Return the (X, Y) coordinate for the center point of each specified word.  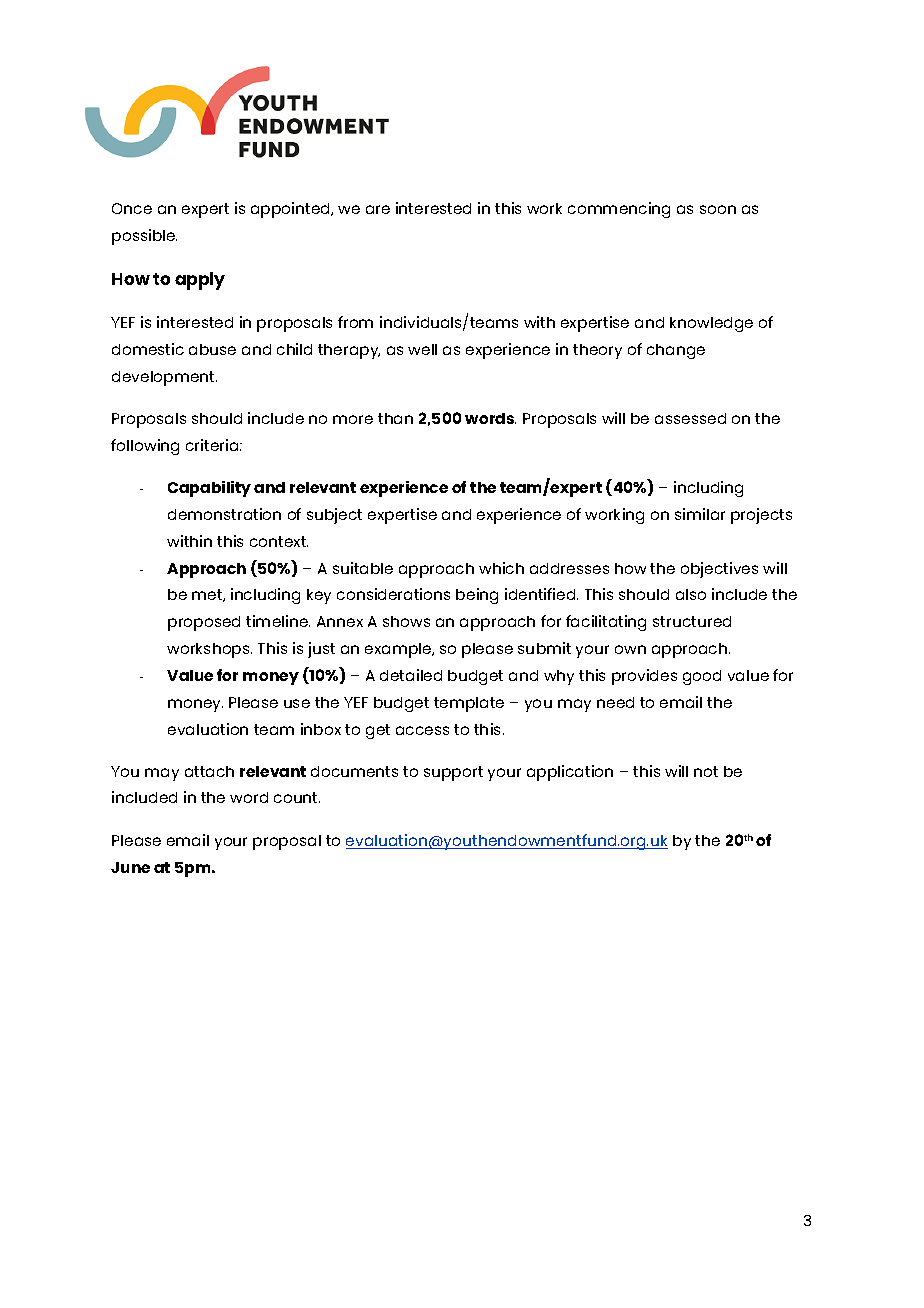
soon (718, 209)
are (378, 209)
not (706, 771)
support (453, 773)
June (130, 867)
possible (144, 237)
